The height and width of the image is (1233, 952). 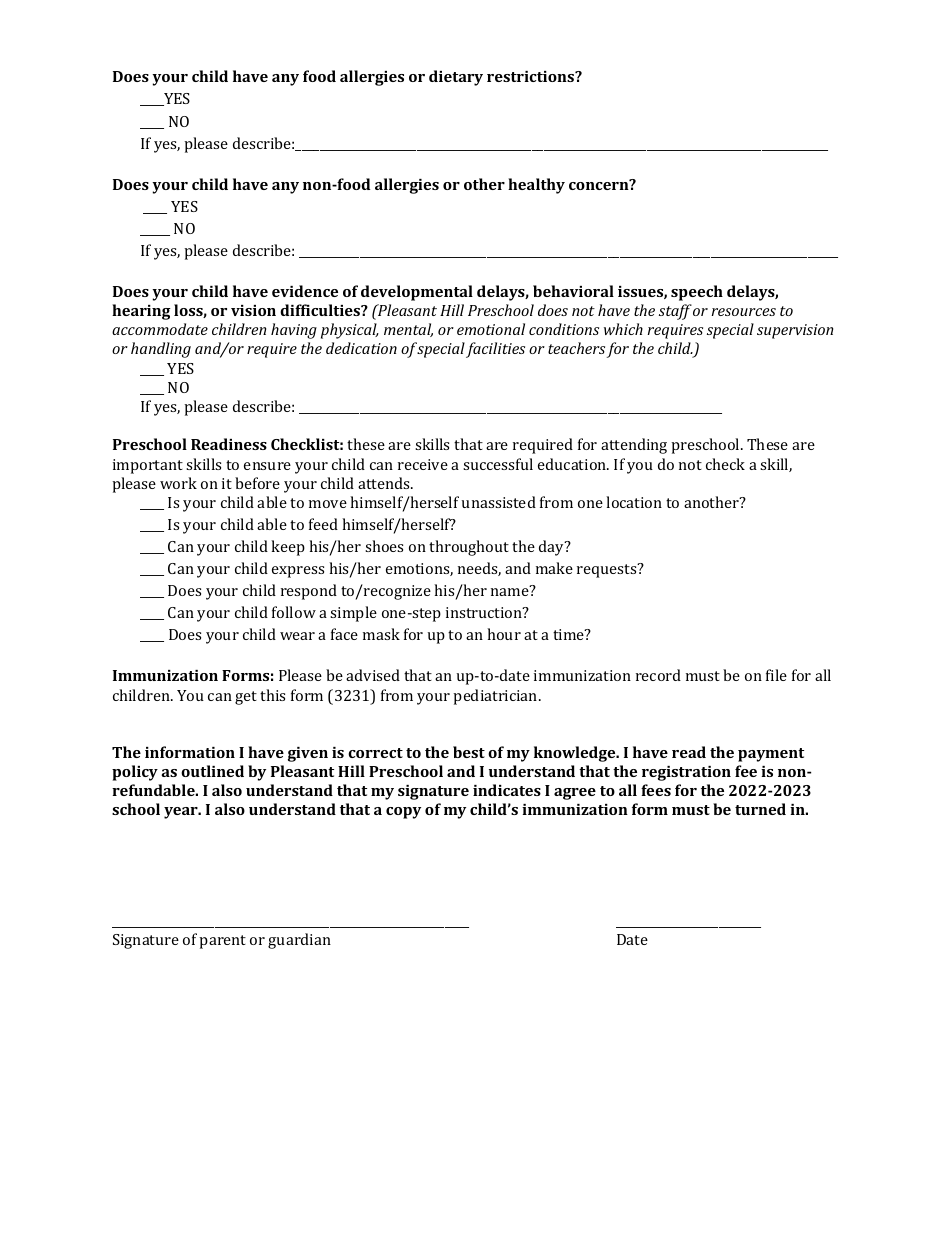 I want to click on hearing, so click(x=141, y=312).
